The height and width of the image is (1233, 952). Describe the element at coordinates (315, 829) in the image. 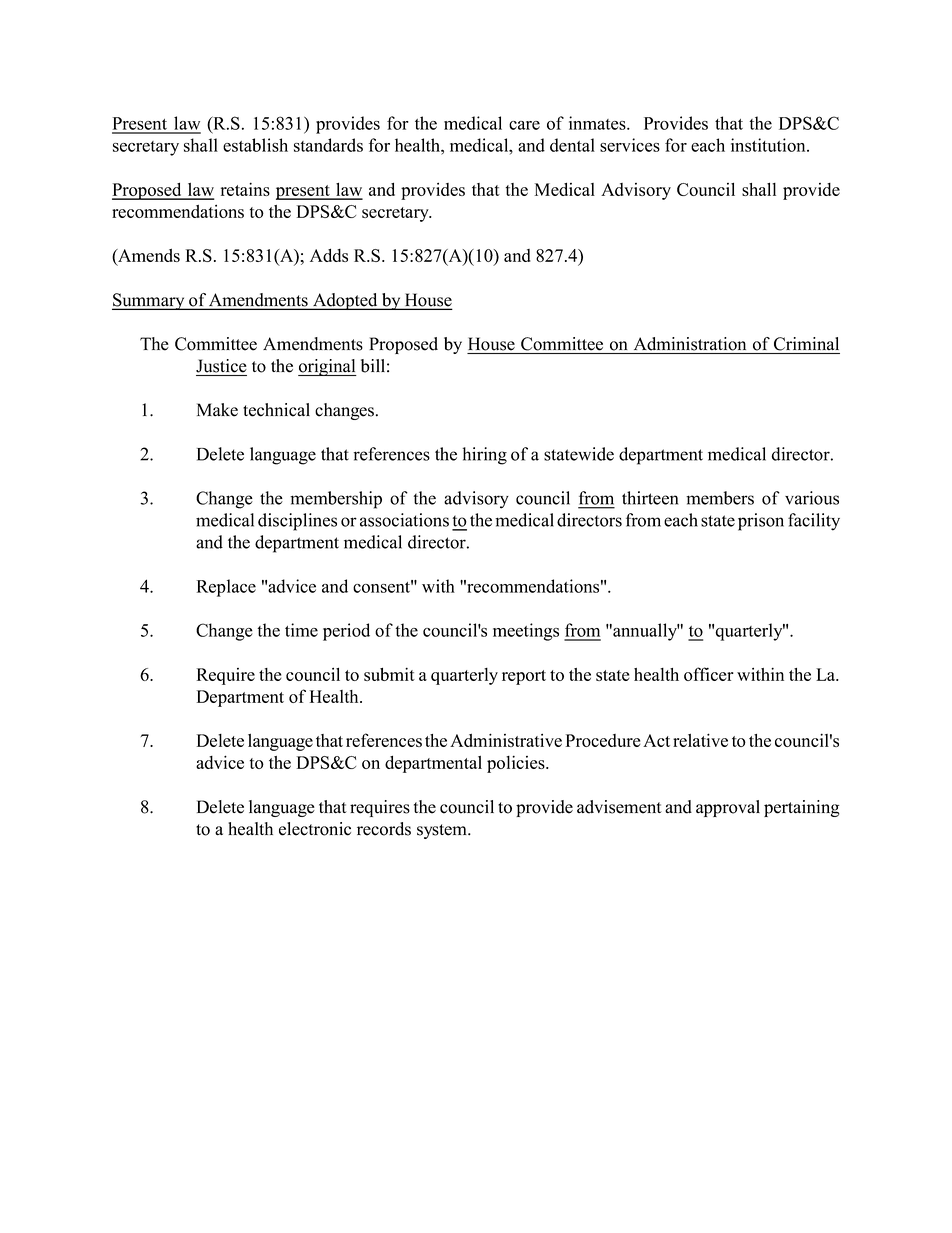

I see `electronic` at that location.
